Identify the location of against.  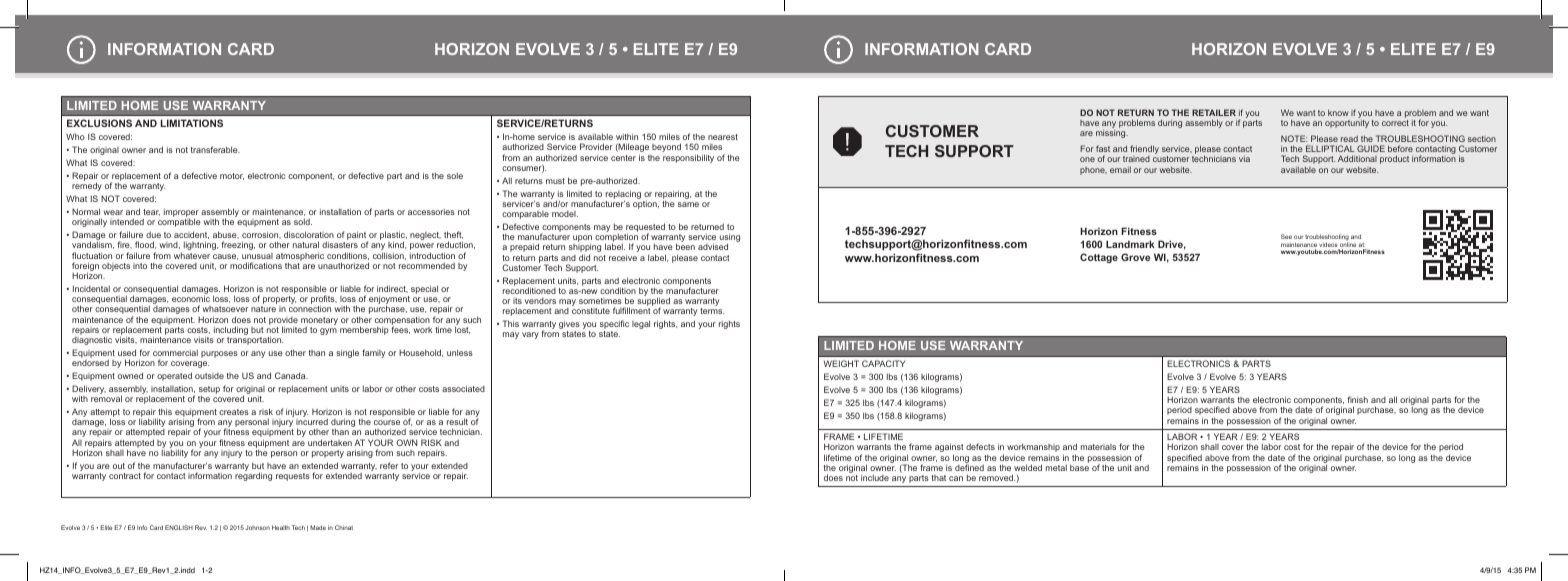
(949, 449).
